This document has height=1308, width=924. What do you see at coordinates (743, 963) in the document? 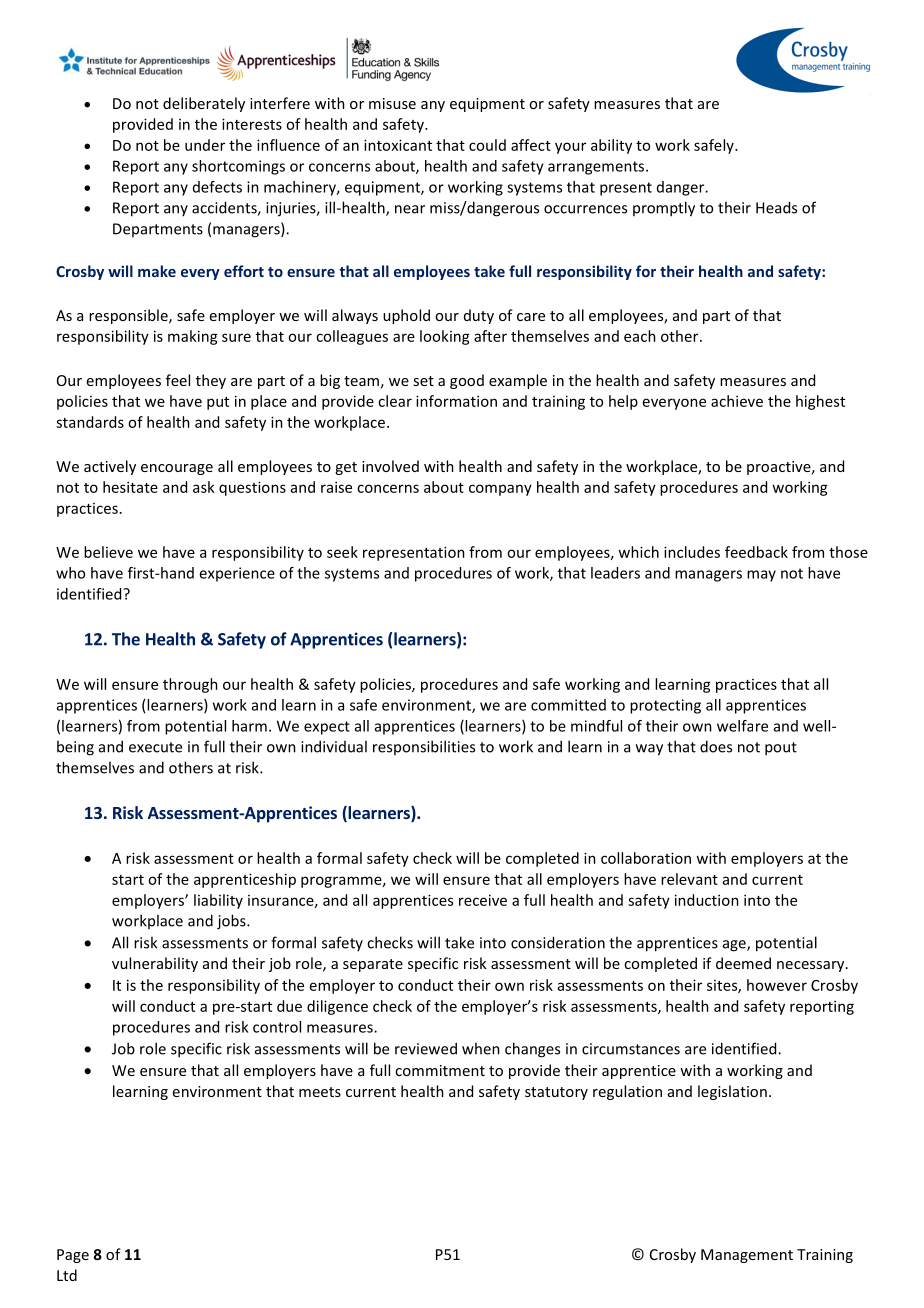
I see `deemed` at bounding box center [743, 963].
